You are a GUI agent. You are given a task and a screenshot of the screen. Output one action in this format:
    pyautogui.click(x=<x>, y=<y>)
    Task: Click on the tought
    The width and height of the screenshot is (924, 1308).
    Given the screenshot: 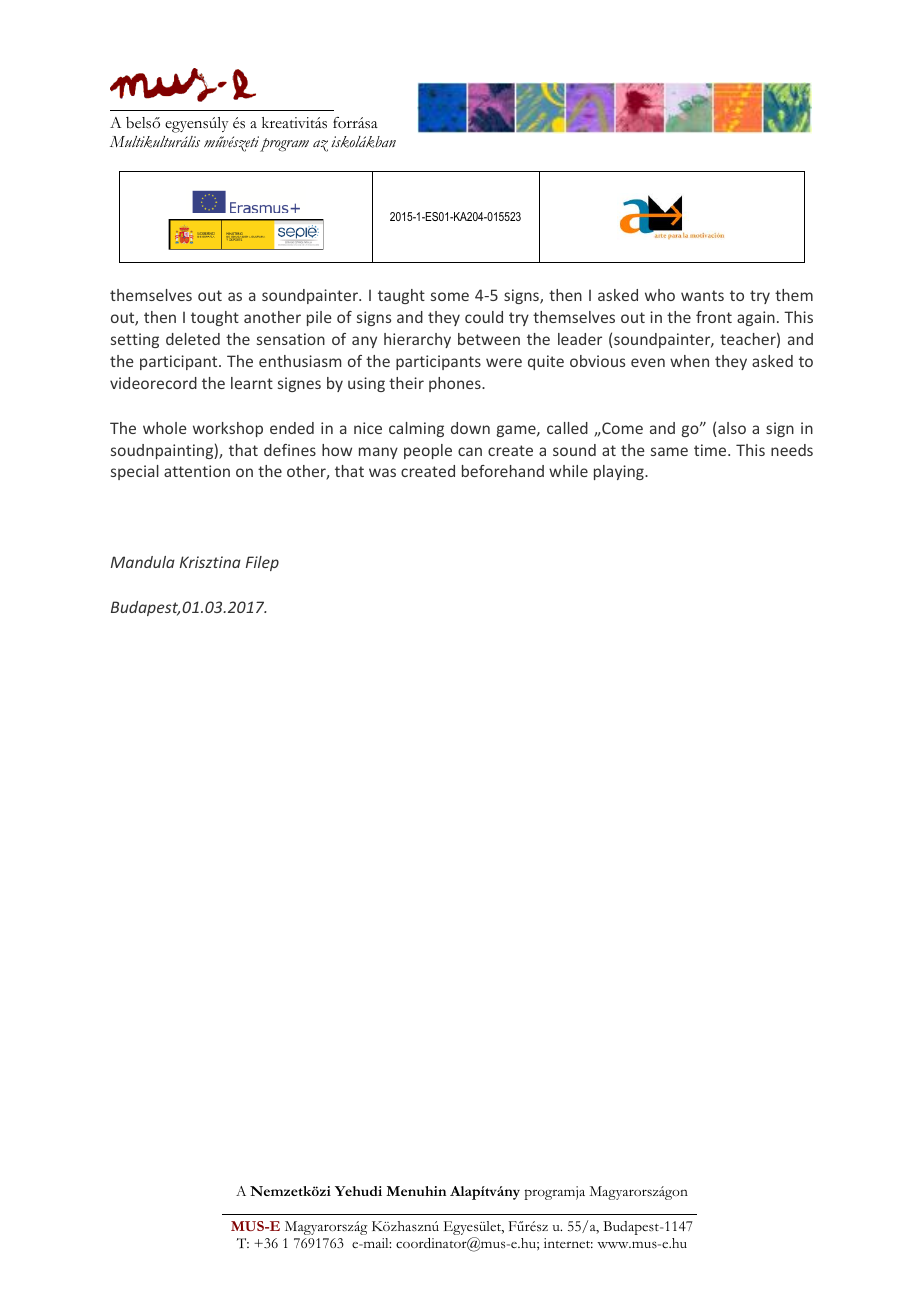 What is the action you would take?
    pyautogui.click(x=215, y=318)
